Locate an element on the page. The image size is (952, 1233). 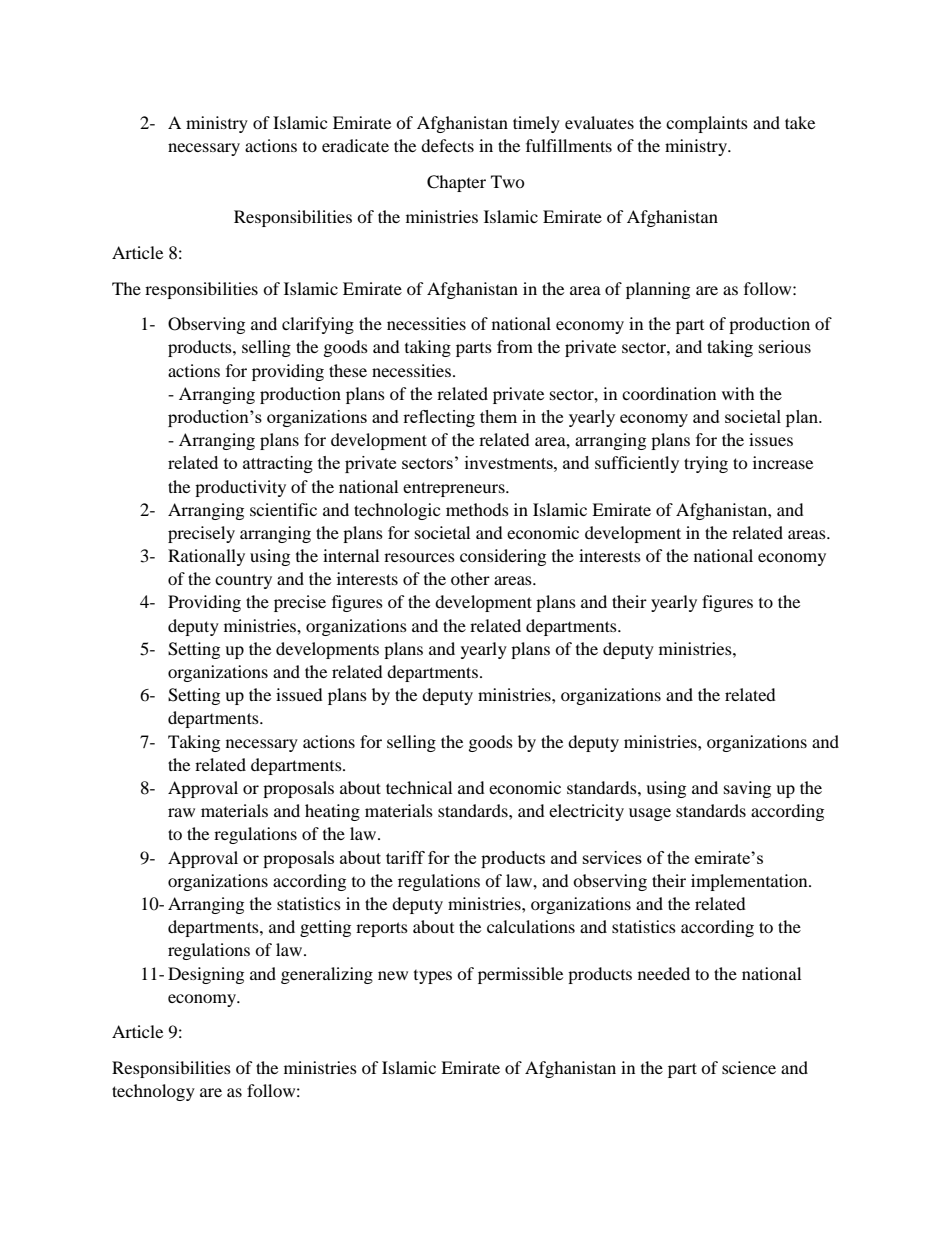
eradicate is located at coordinates (355, 145).
